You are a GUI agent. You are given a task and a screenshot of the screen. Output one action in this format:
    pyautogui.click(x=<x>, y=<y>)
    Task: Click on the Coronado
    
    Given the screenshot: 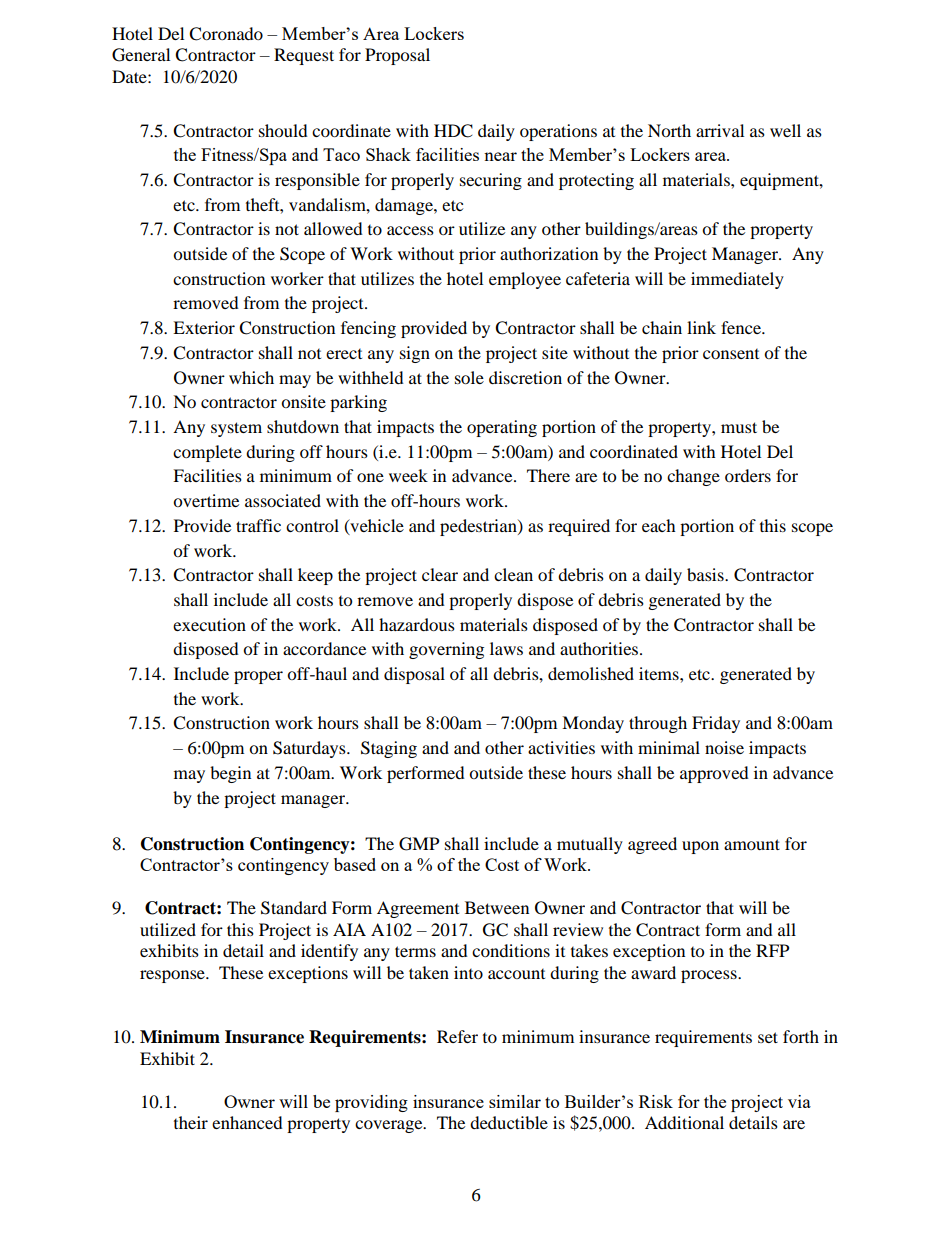 What is the action you would take?
    pyautogui.click(x=226, y=34)
